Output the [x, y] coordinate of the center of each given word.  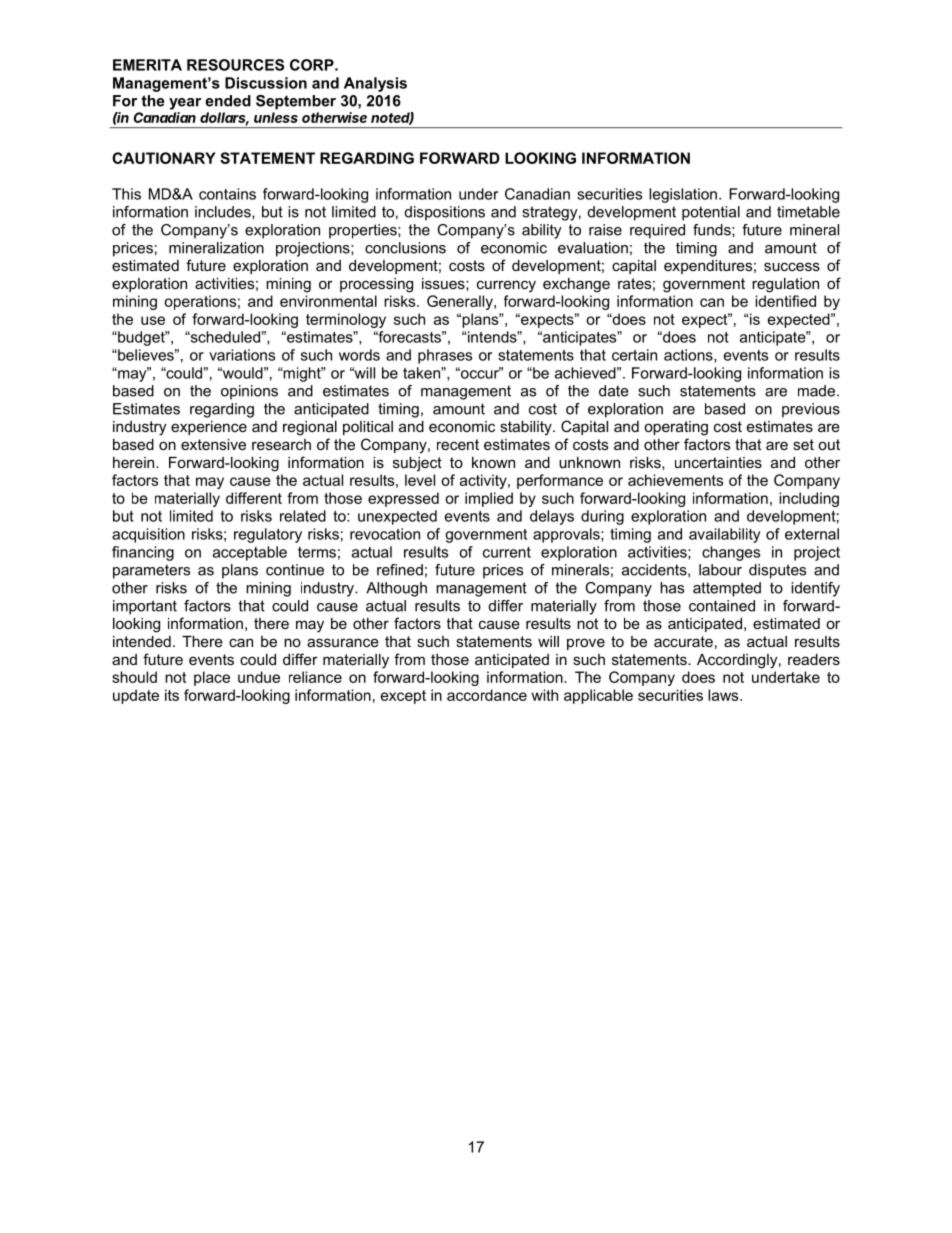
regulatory [268, 535]
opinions [249, 392]
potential [711, 213]
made [816, 391]
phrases [445, 356]
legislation [683, 195]
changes [731, 553]
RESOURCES [235, 65]
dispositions [445, 213]
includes [224, 212]
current [507, 552]
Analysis [375, 84]
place [212, 678]
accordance [487, 695]
